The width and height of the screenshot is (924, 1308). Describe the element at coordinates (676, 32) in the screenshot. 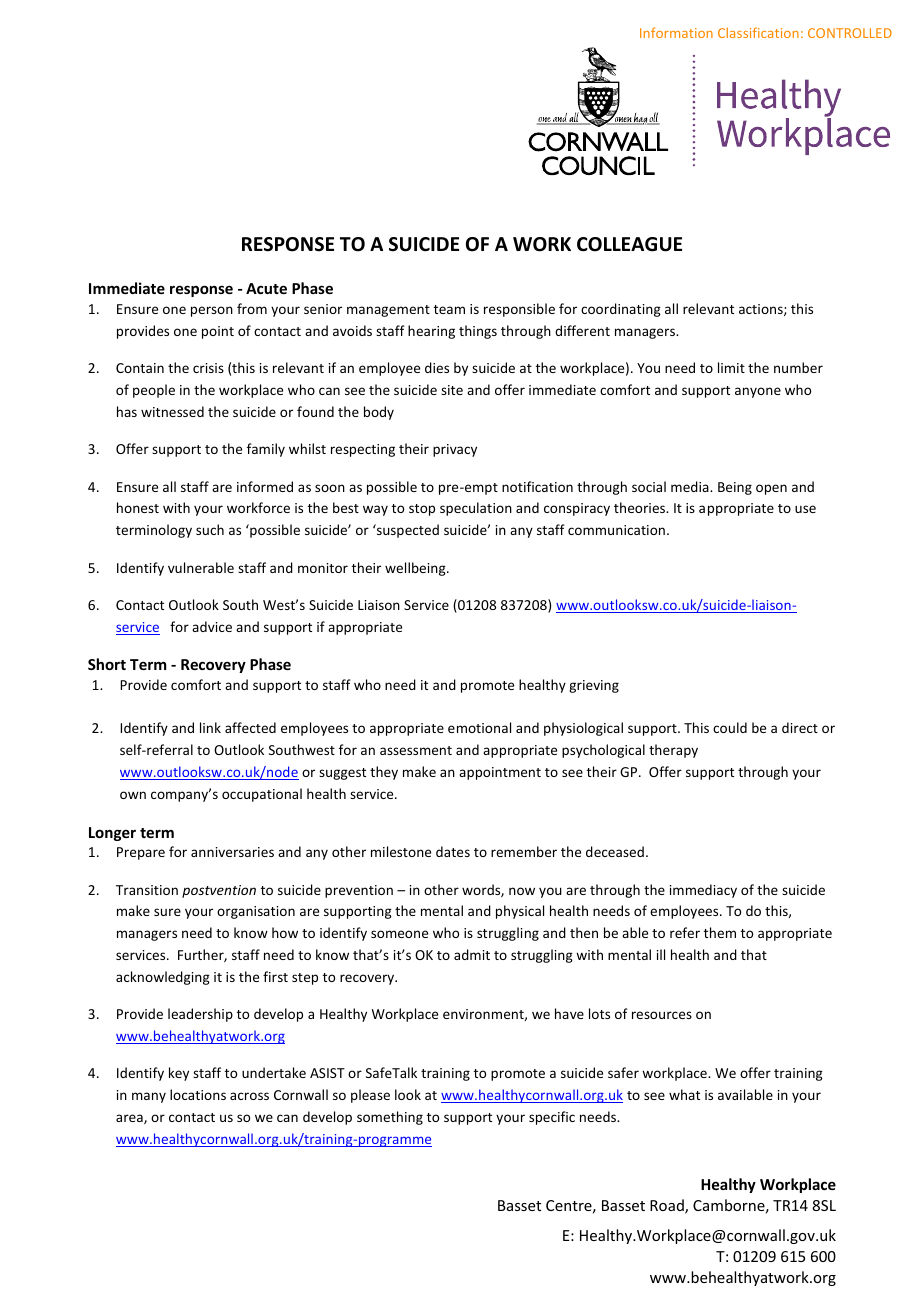

I see `Information` at that location.
